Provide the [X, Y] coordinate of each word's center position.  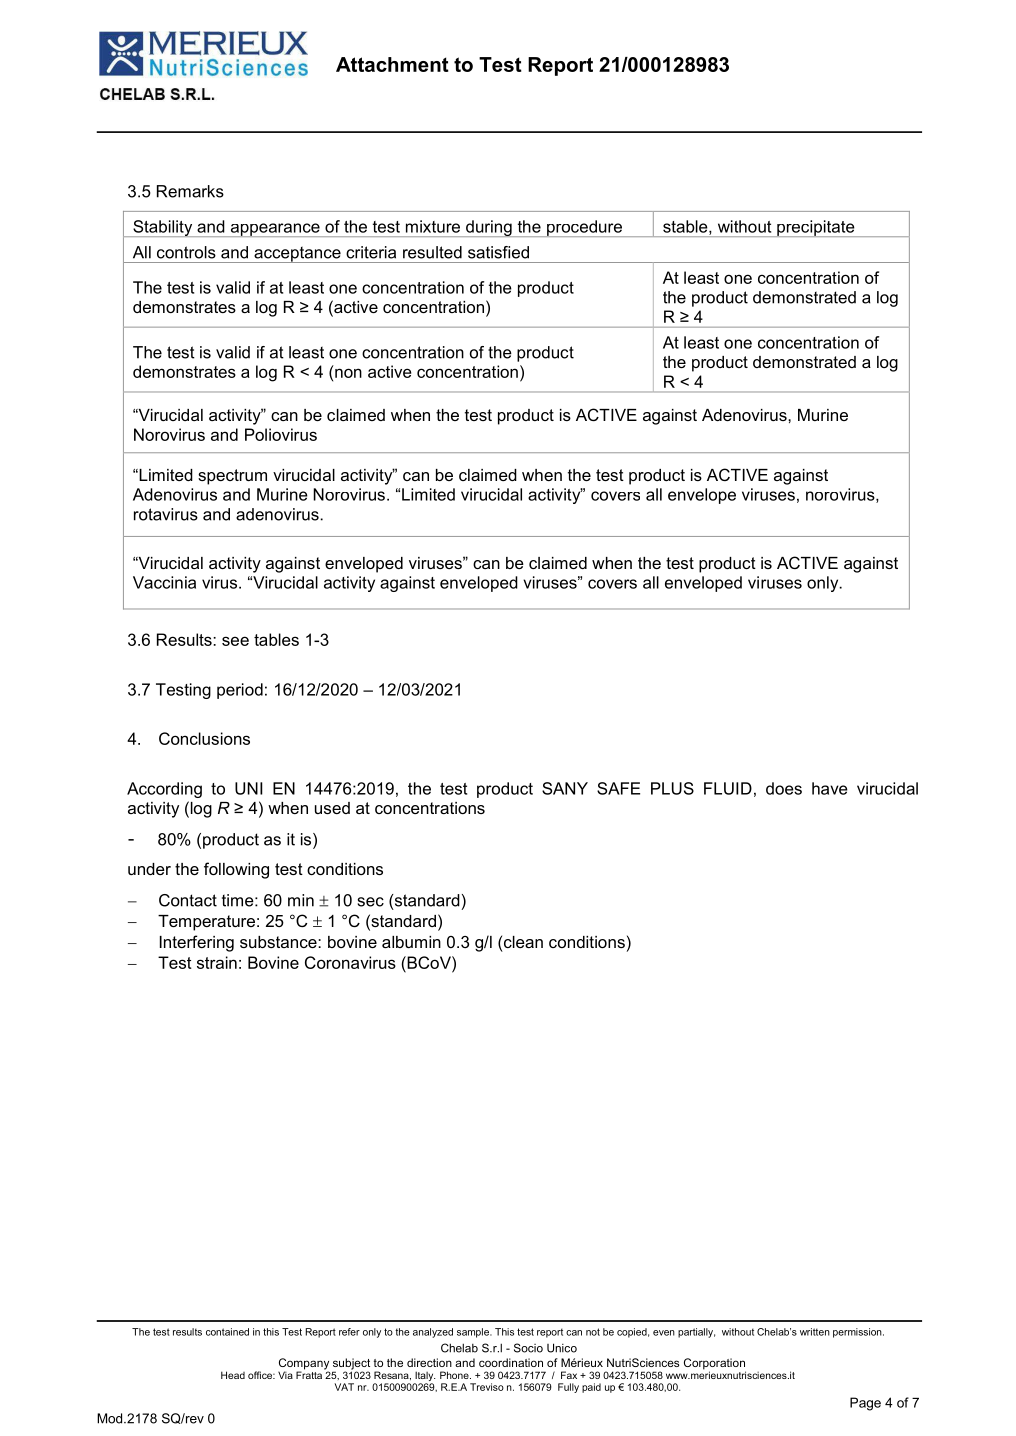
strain [217, 962]
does [784, 788]
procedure [584, 228]
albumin [411, 942]
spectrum [232, 477]
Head [233, 1375]
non [348, 373]
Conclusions [204, 738]
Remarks [190, 191]
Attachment [392, 64]
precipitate [816, 228]
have [830, 788]
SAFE [618, 788]
